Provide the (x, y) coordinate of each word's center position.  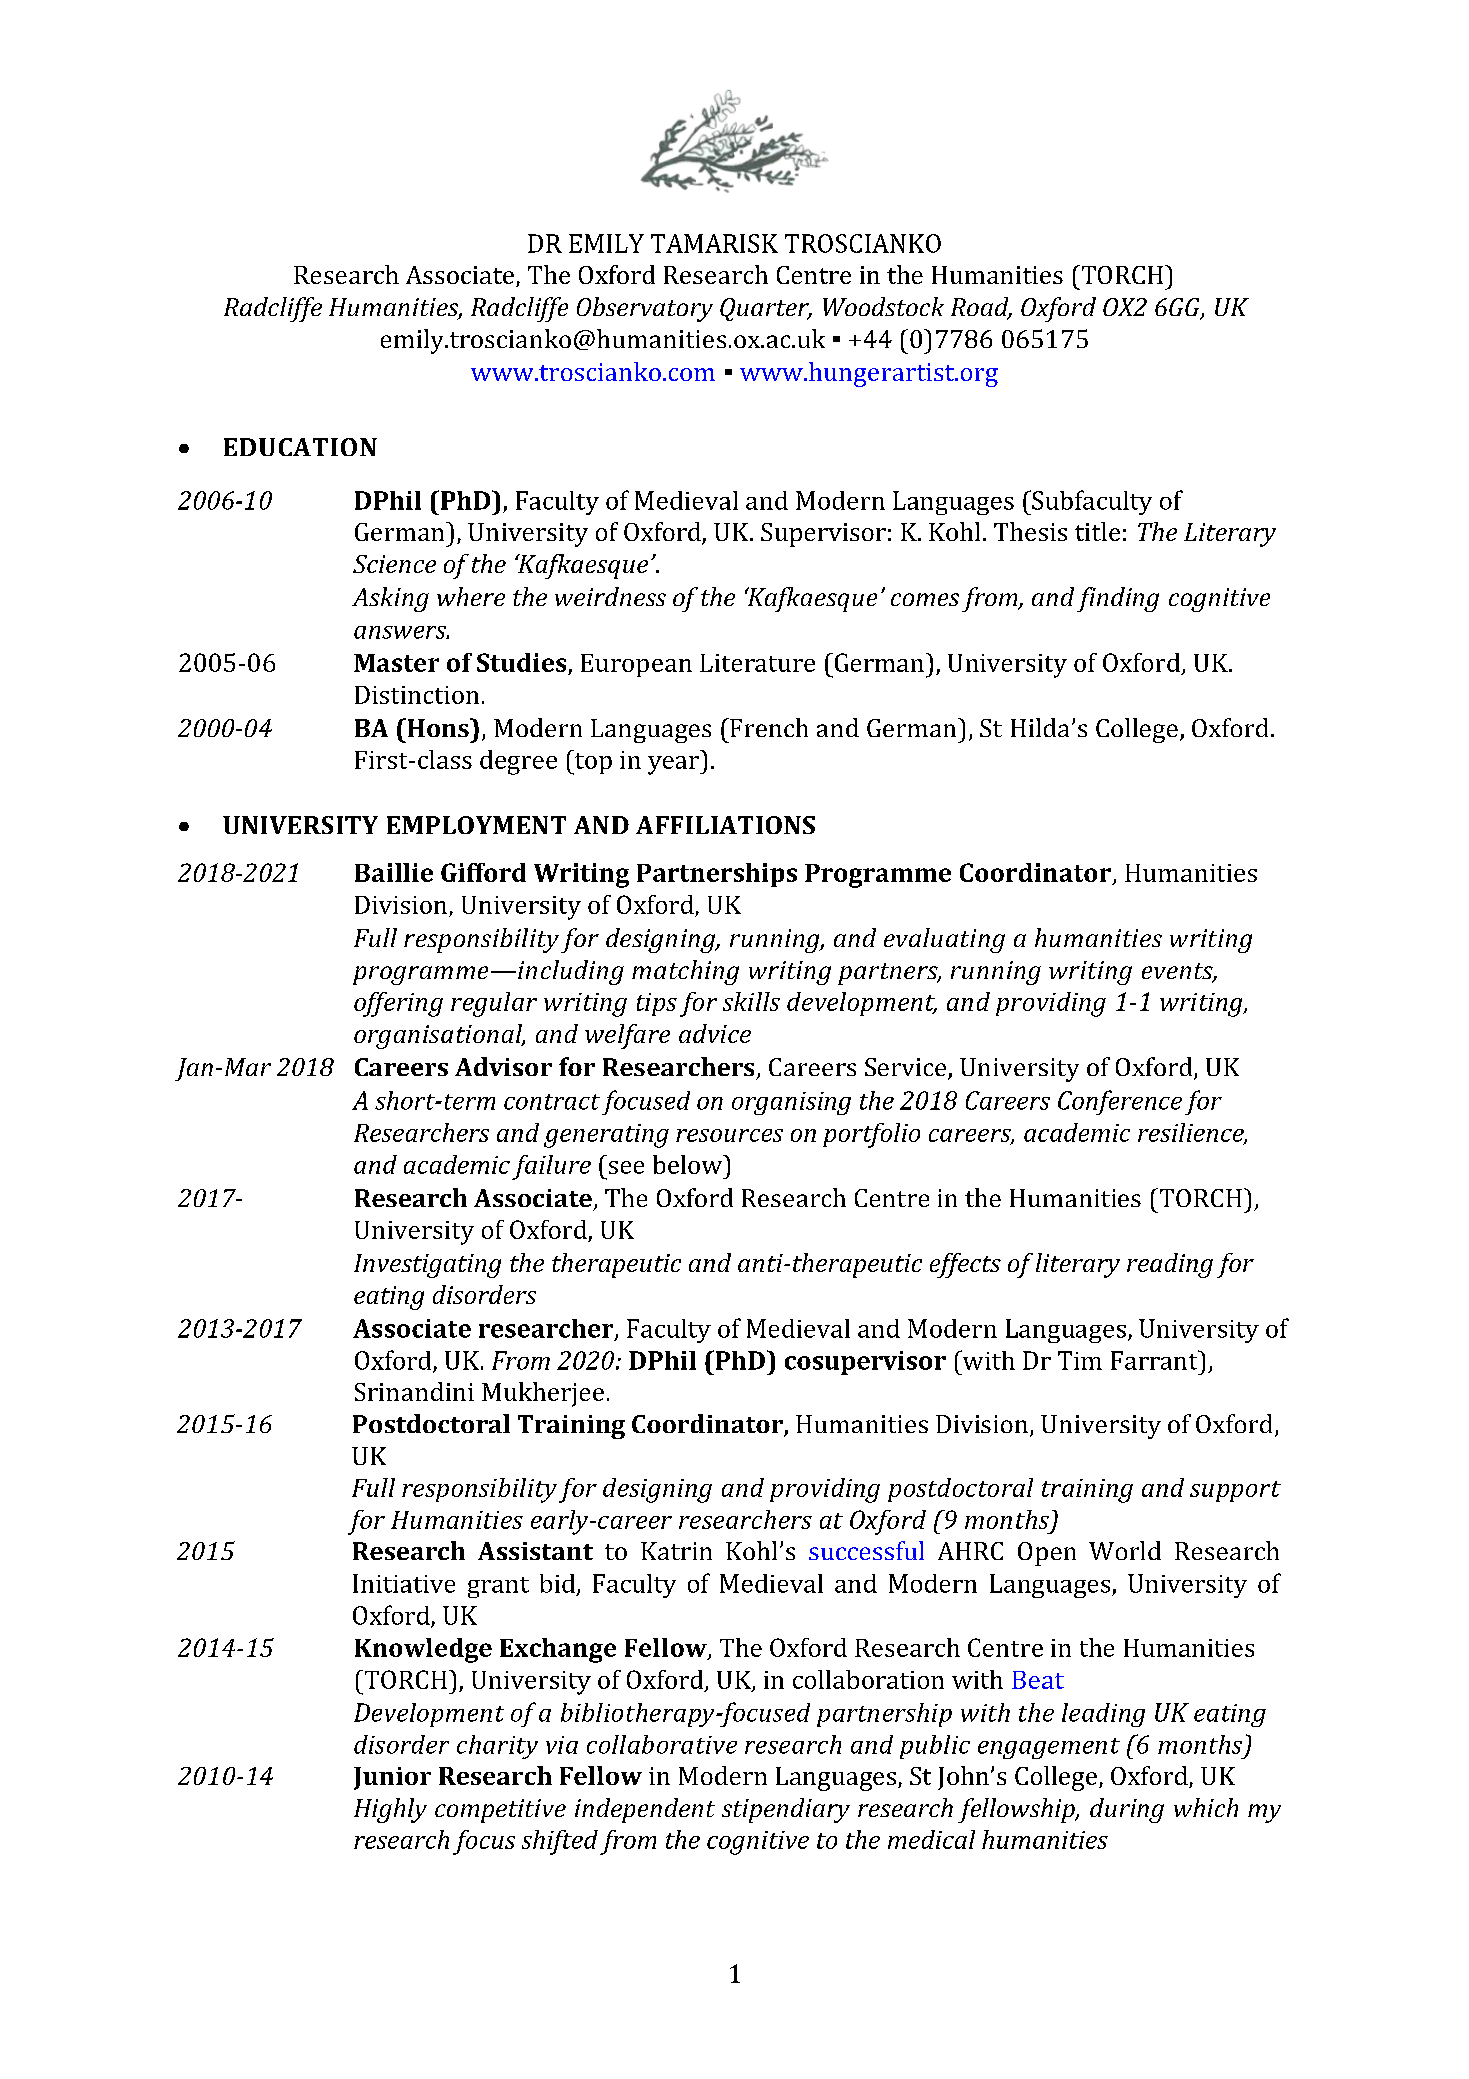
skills (751, 1001)
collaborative (662, 1744)
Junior (392, 1778)
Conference (1120, 1102)
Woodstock (883, 306)
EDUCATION (300, 447)
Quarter (765, 309)
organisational (439, 1036)
